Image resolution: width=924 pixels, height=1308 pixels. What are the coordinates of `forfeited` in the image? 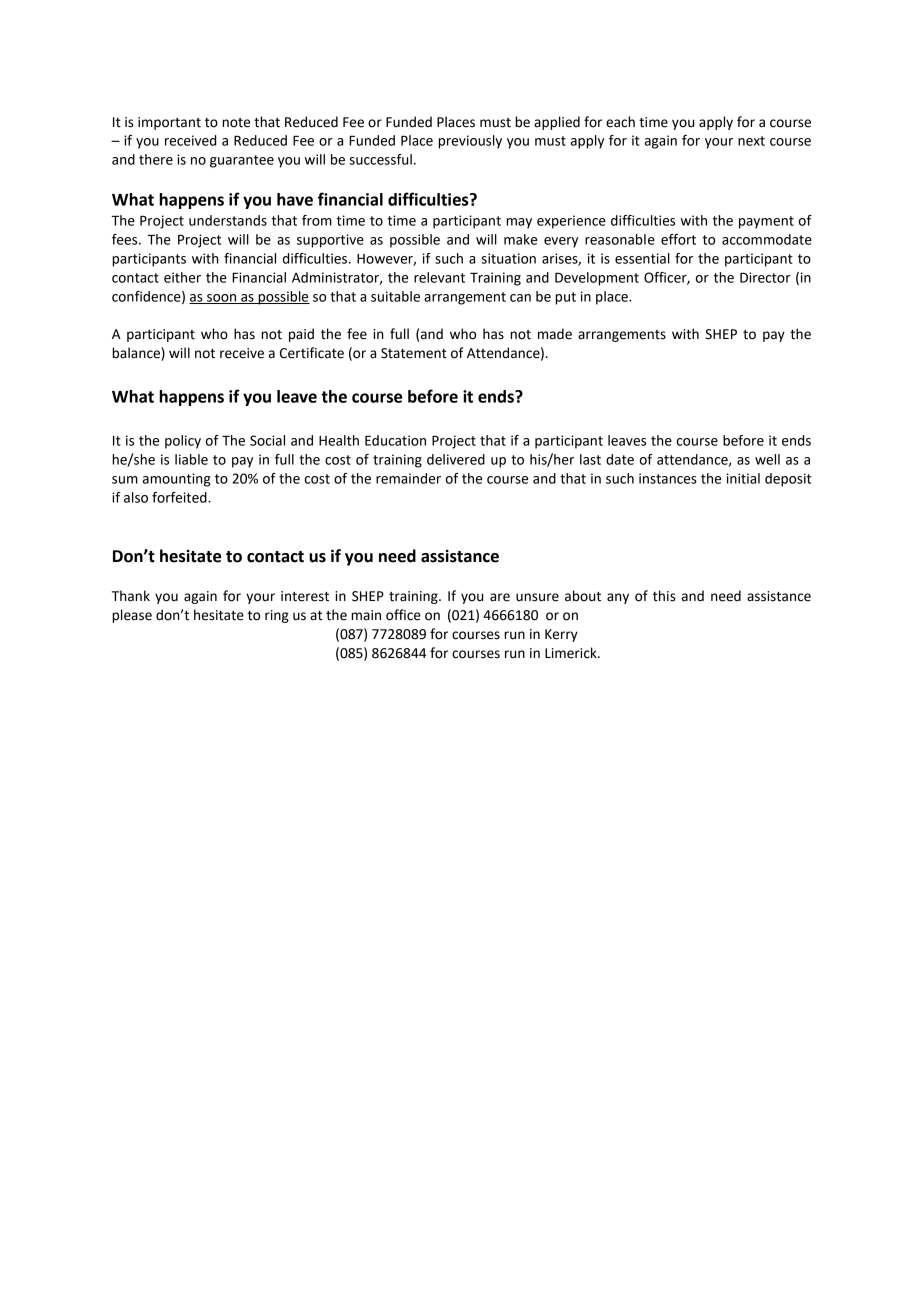 It's located at (180, 497).
